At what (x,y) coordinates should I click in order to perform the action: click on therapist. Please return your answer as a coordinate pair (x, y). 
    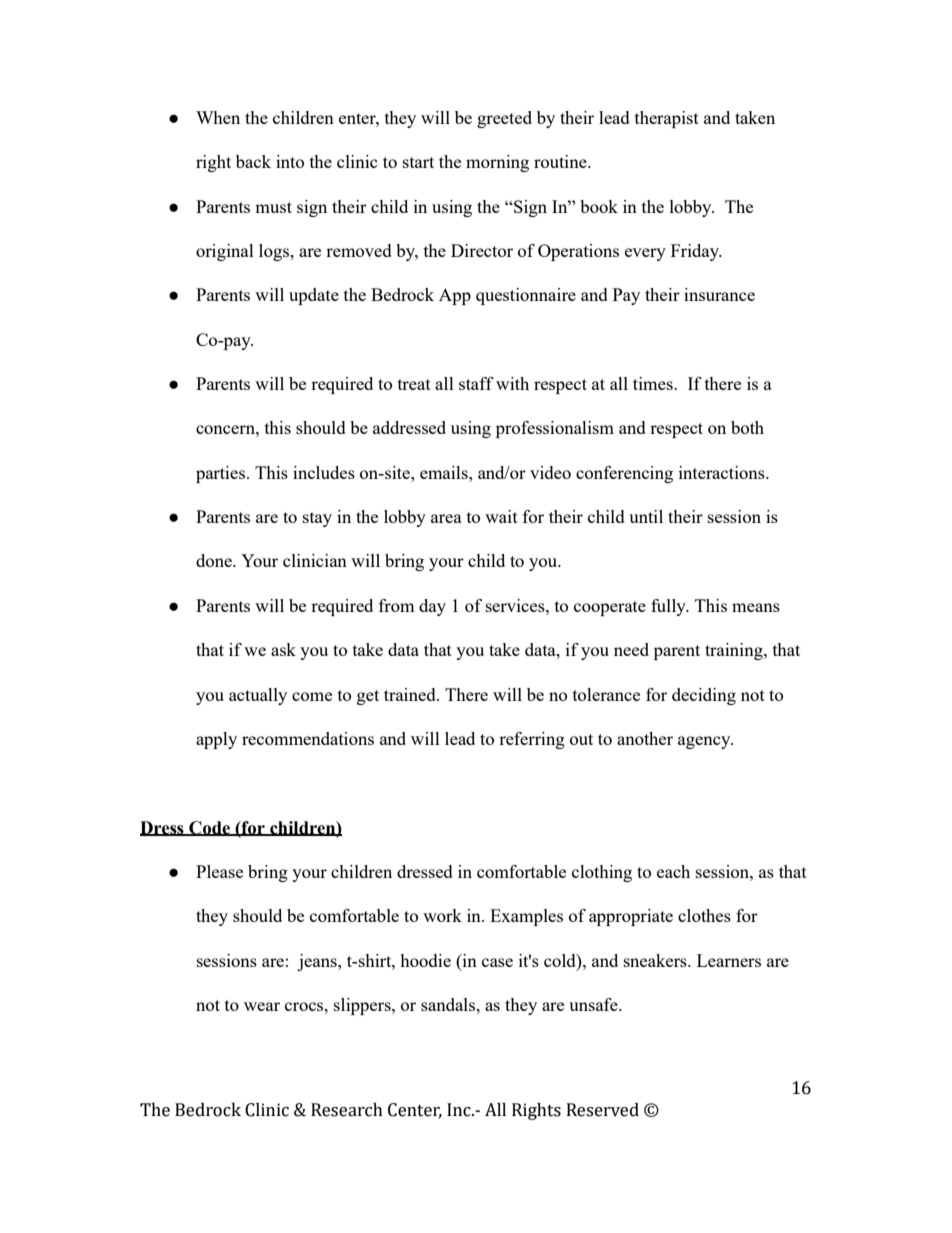
    Looking at the image, I should click on (667, 119).
